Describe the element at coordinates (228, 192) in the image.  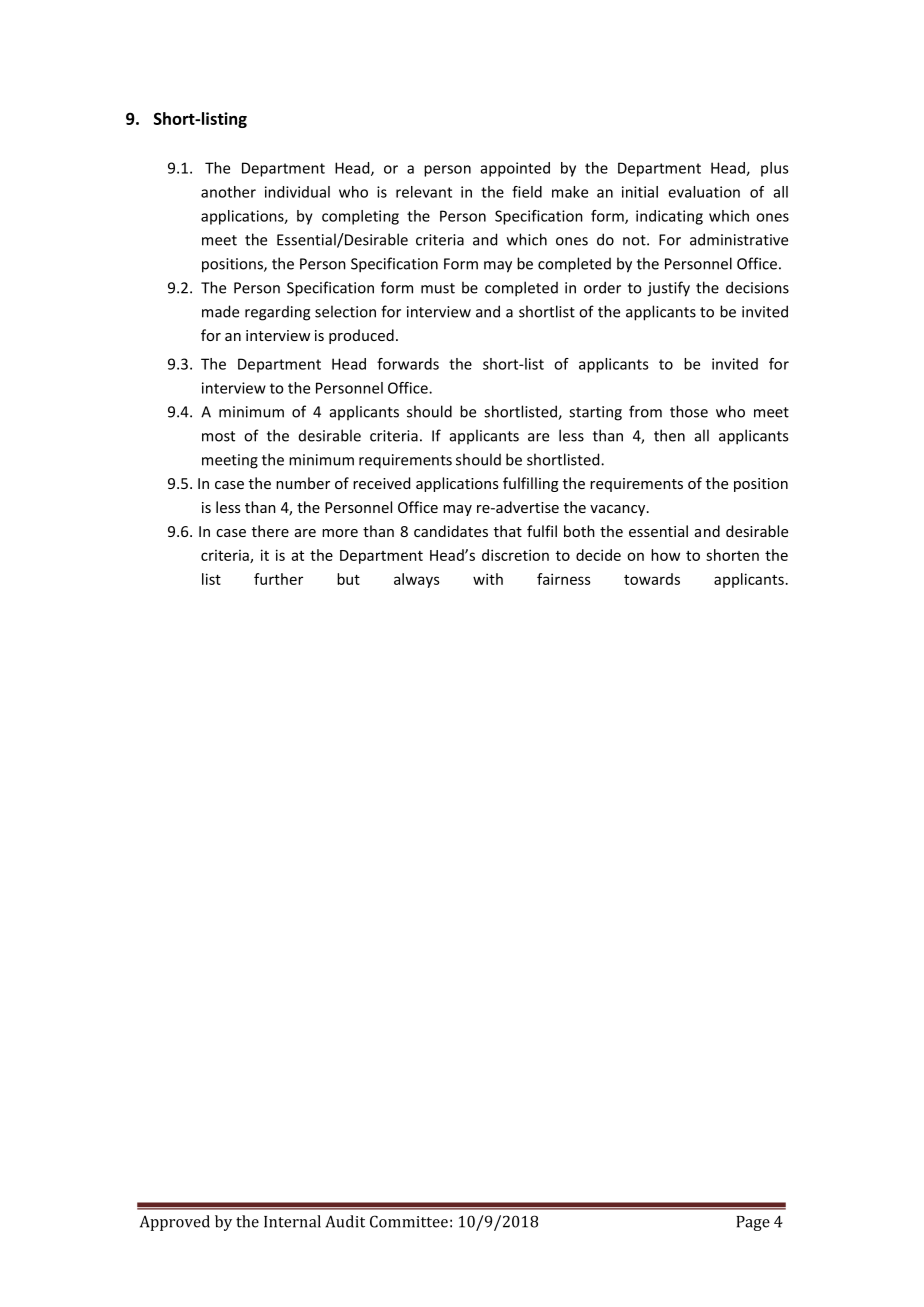
I see `another` at that location.
